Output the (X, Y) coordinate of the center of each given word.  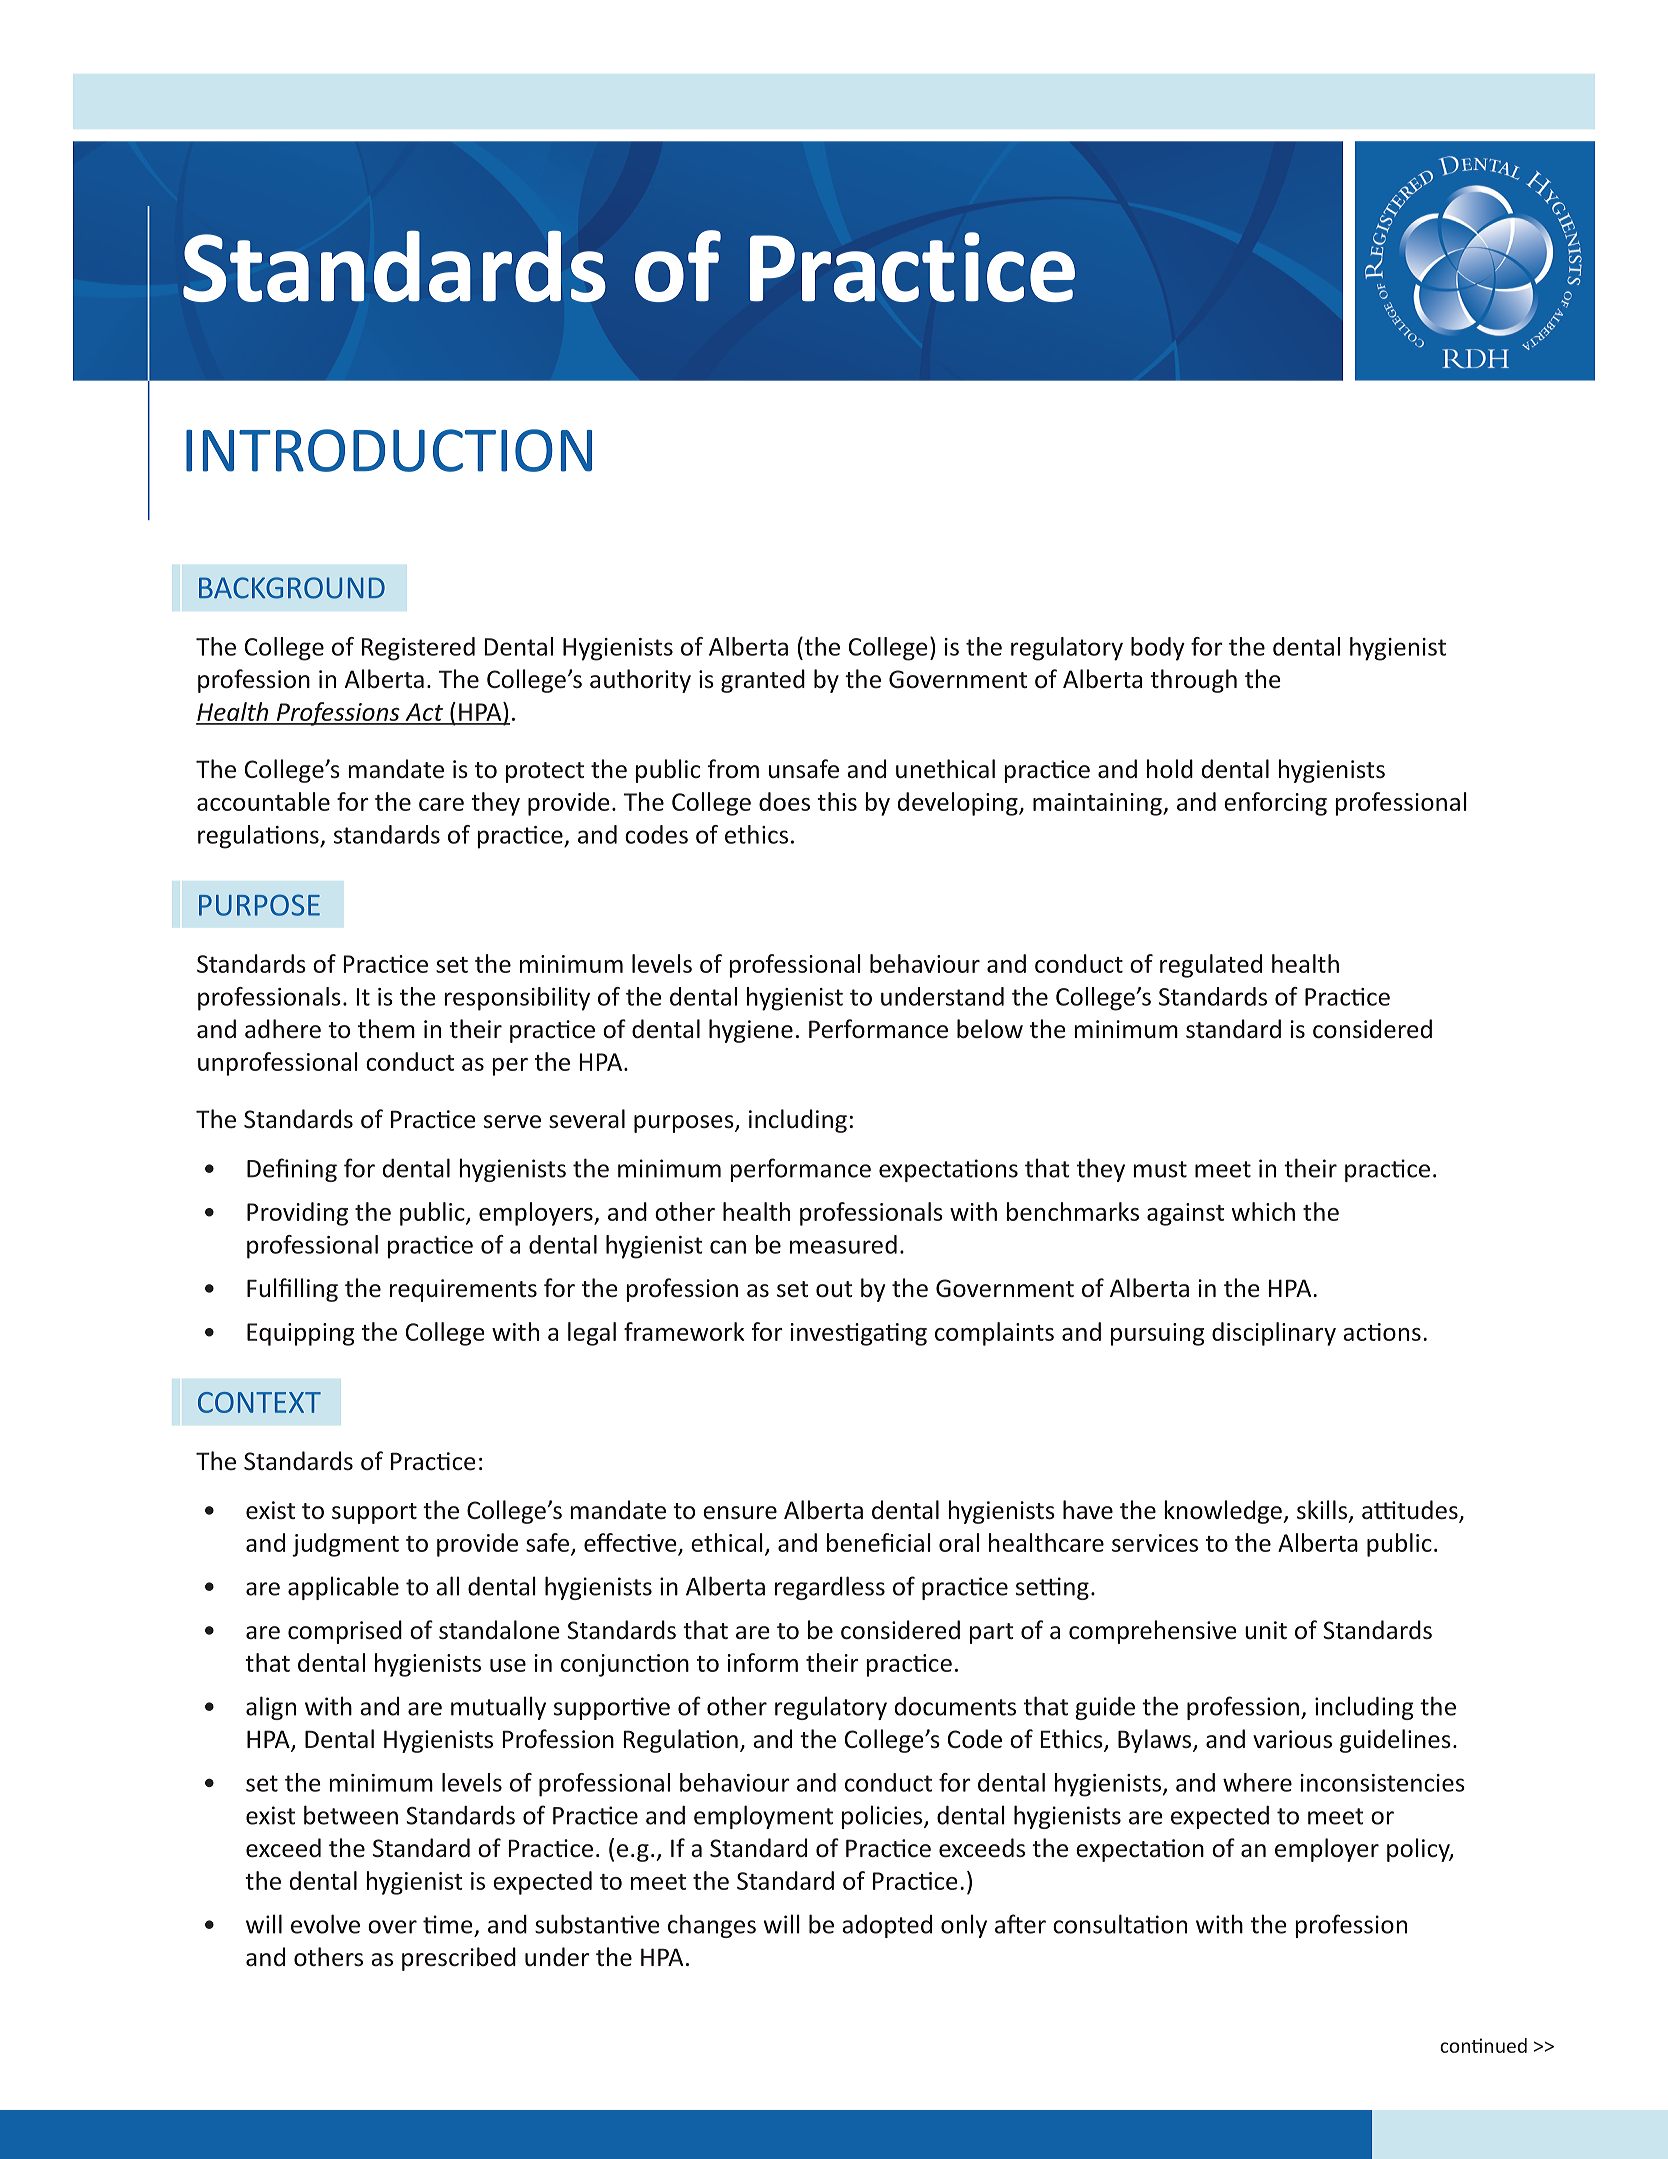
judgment (345, 1545)
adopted (887, 1926)
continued (1483, 2045)
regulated (1211, 966)
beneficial (879, 1542)
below (990, 1029)
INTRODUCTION (389, 450)
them (386, 1029)
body (1158, 649)
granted (763, 681)
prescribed (459, 1959)
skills (1322, 1510)
